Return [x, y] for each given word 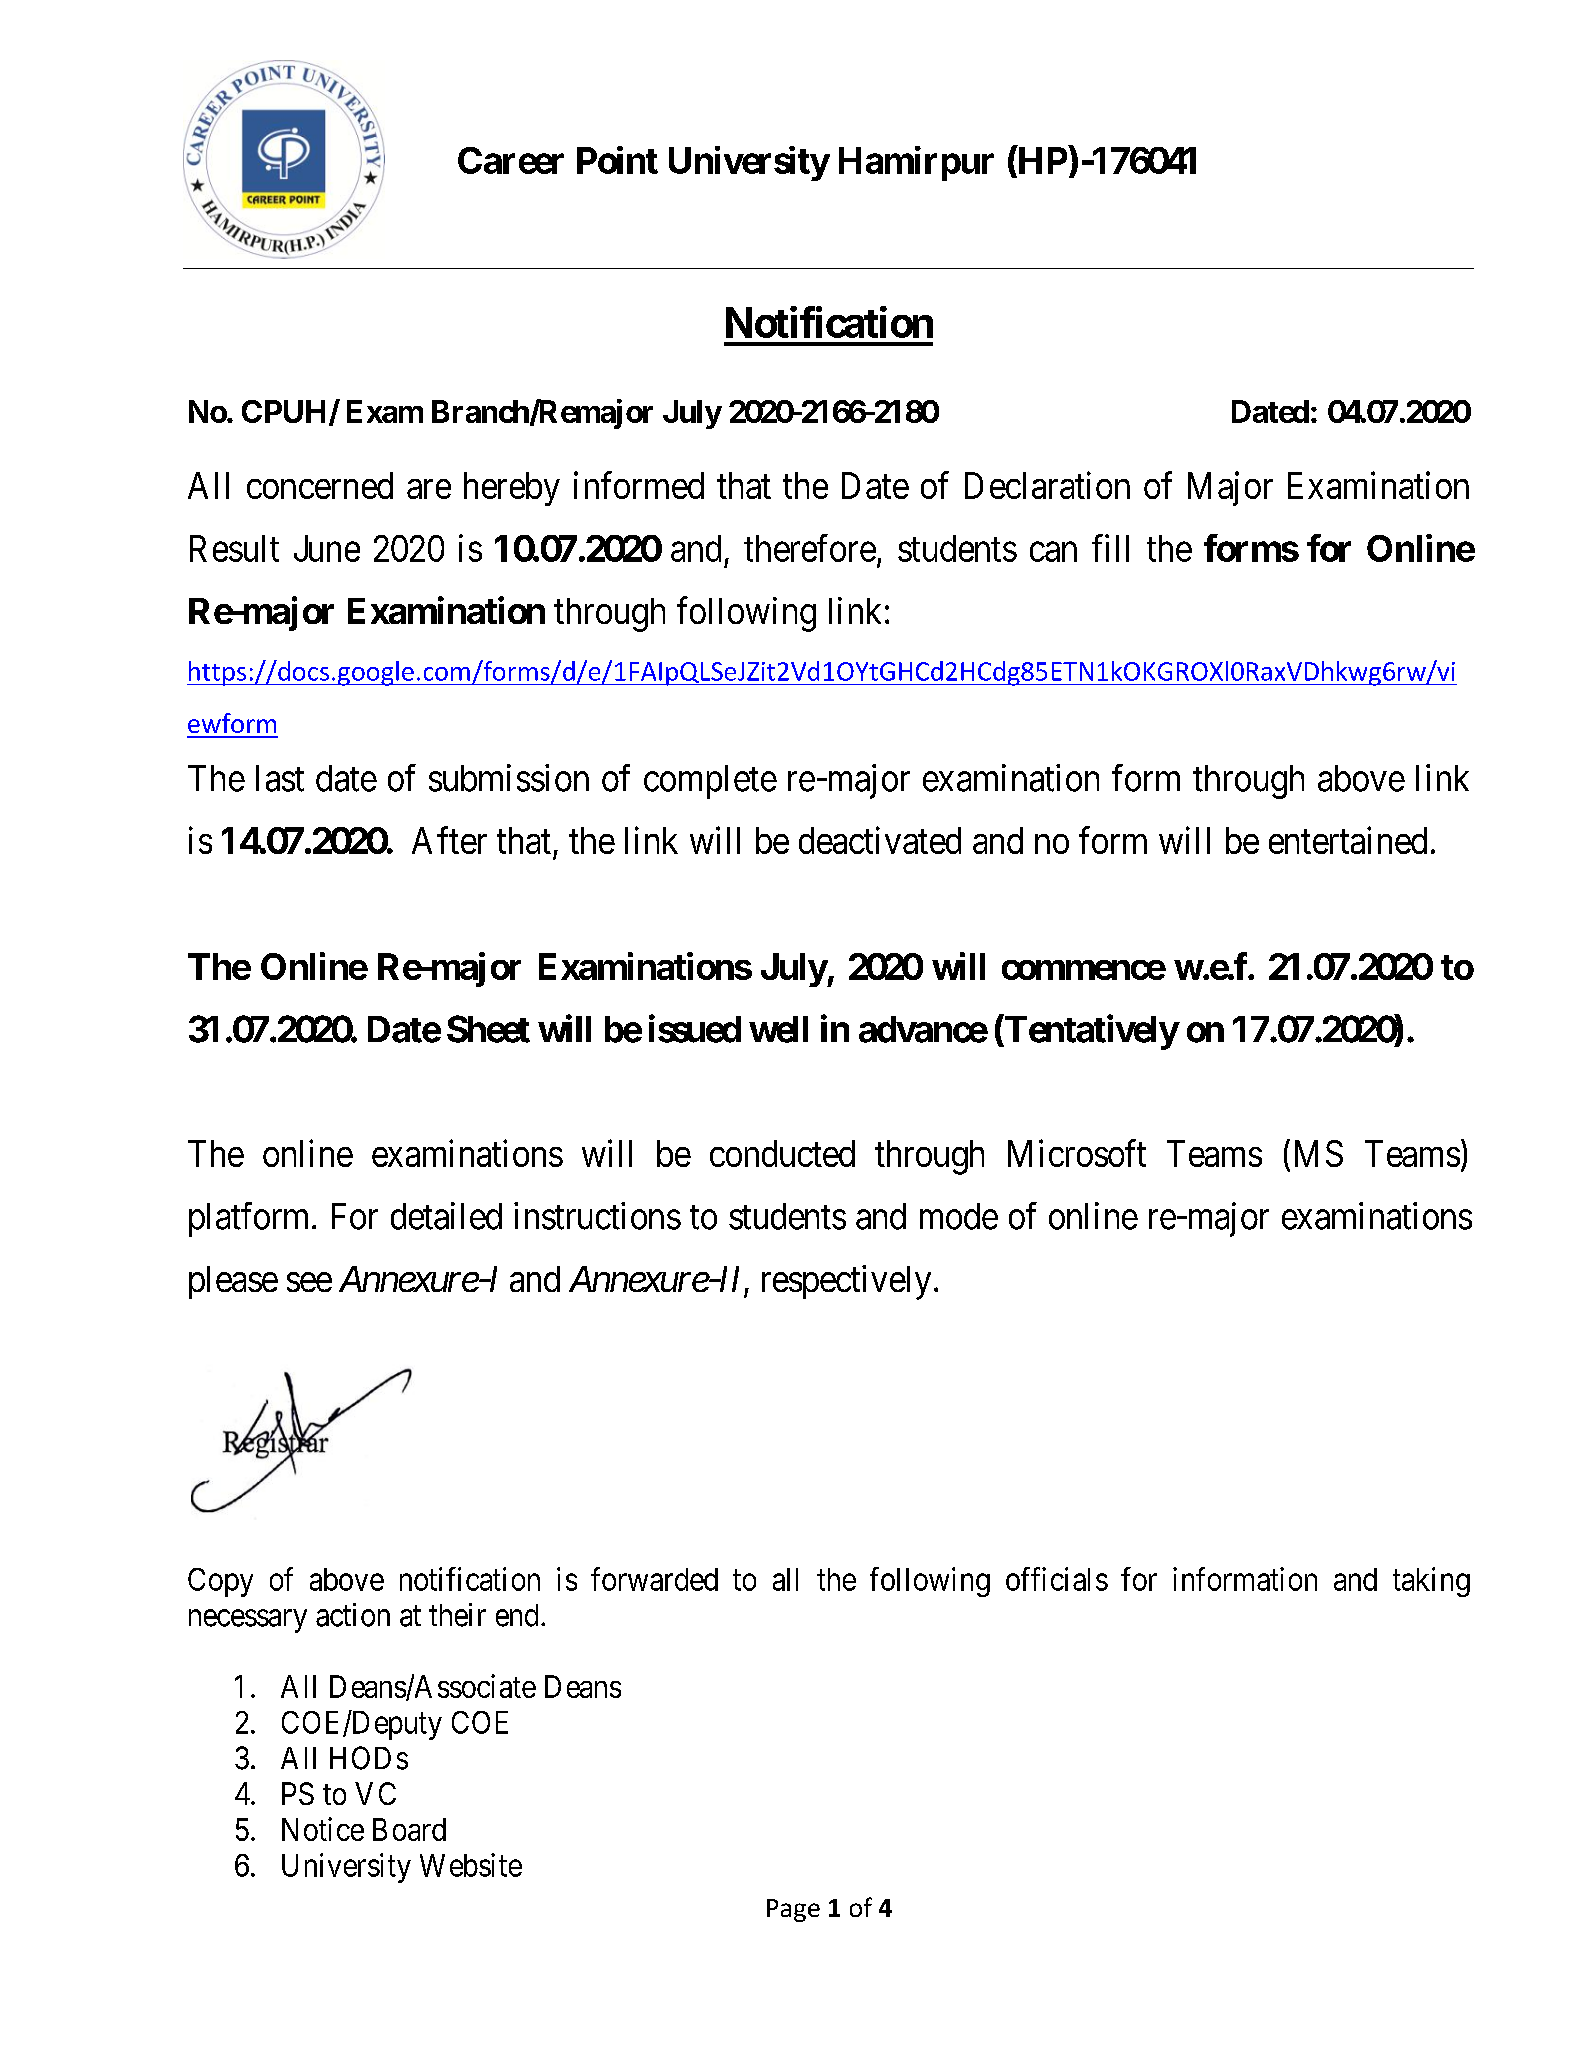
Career [511, 160]
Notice [323, 1829]
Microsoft [1077, 1153]
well [778, 1029]
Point [617, 160]
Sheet [488, 1029]
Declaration [1047, 485]
